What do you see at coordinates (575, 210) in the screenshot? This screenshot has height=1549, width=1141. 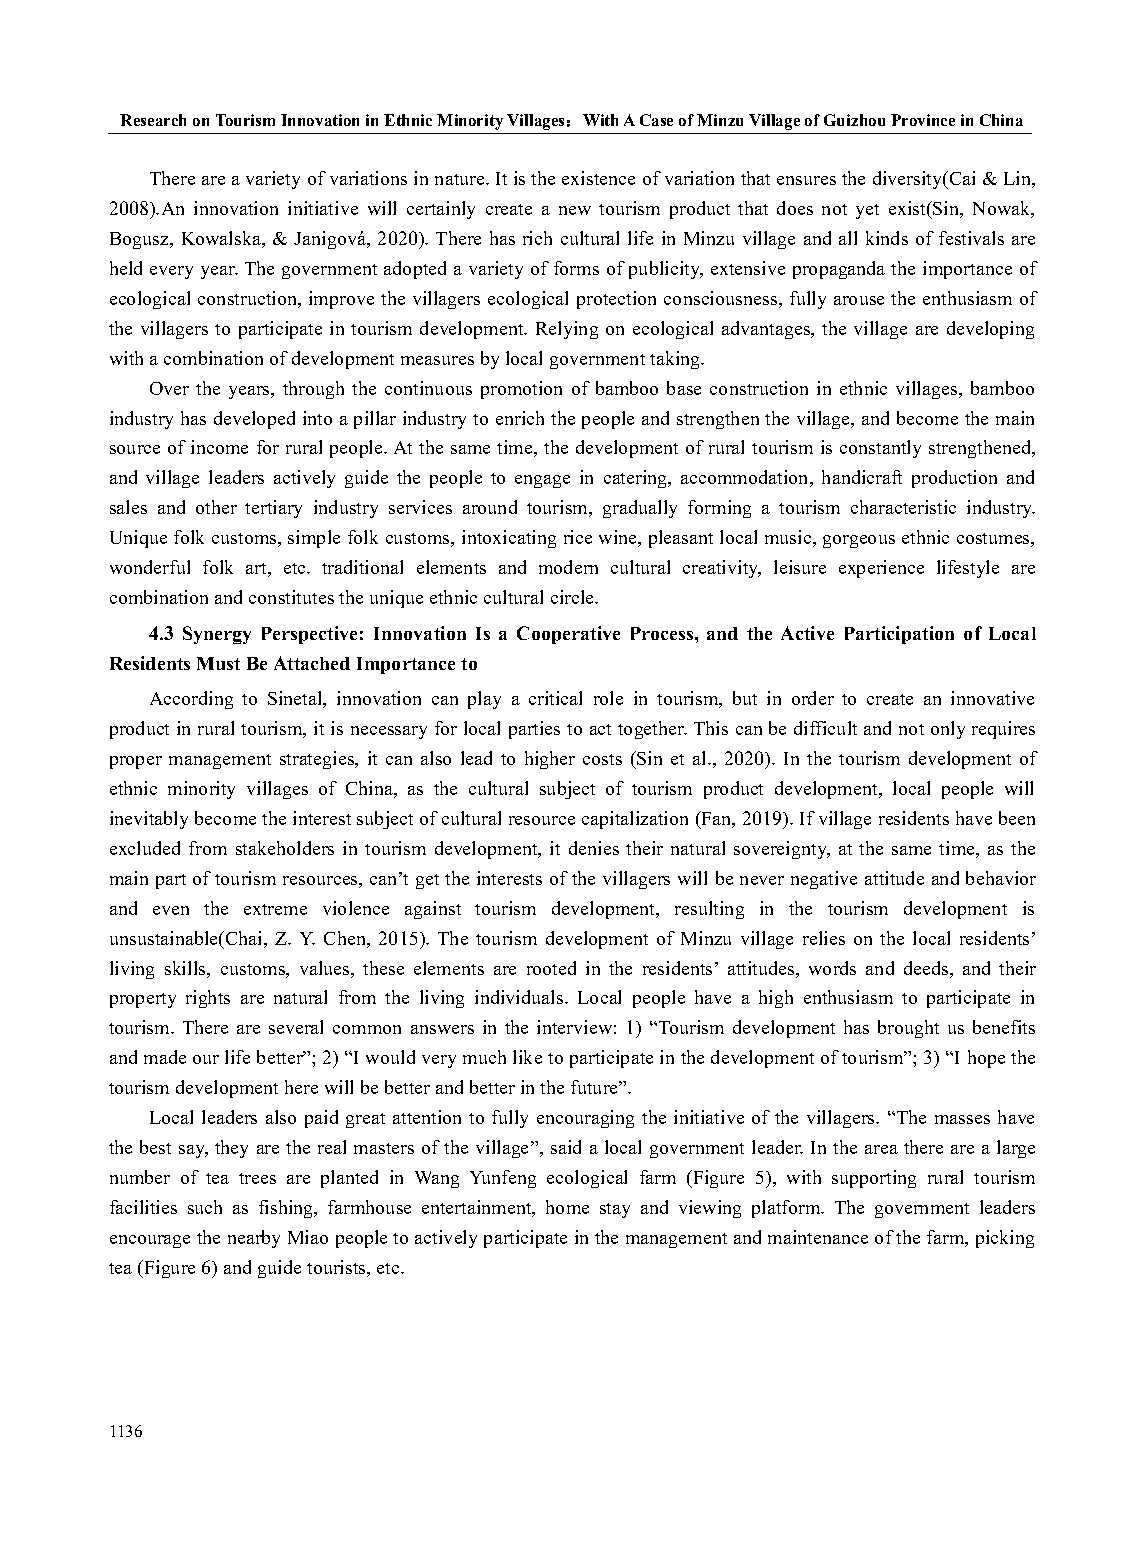 I see `new` at bounding box center [575, 210].
